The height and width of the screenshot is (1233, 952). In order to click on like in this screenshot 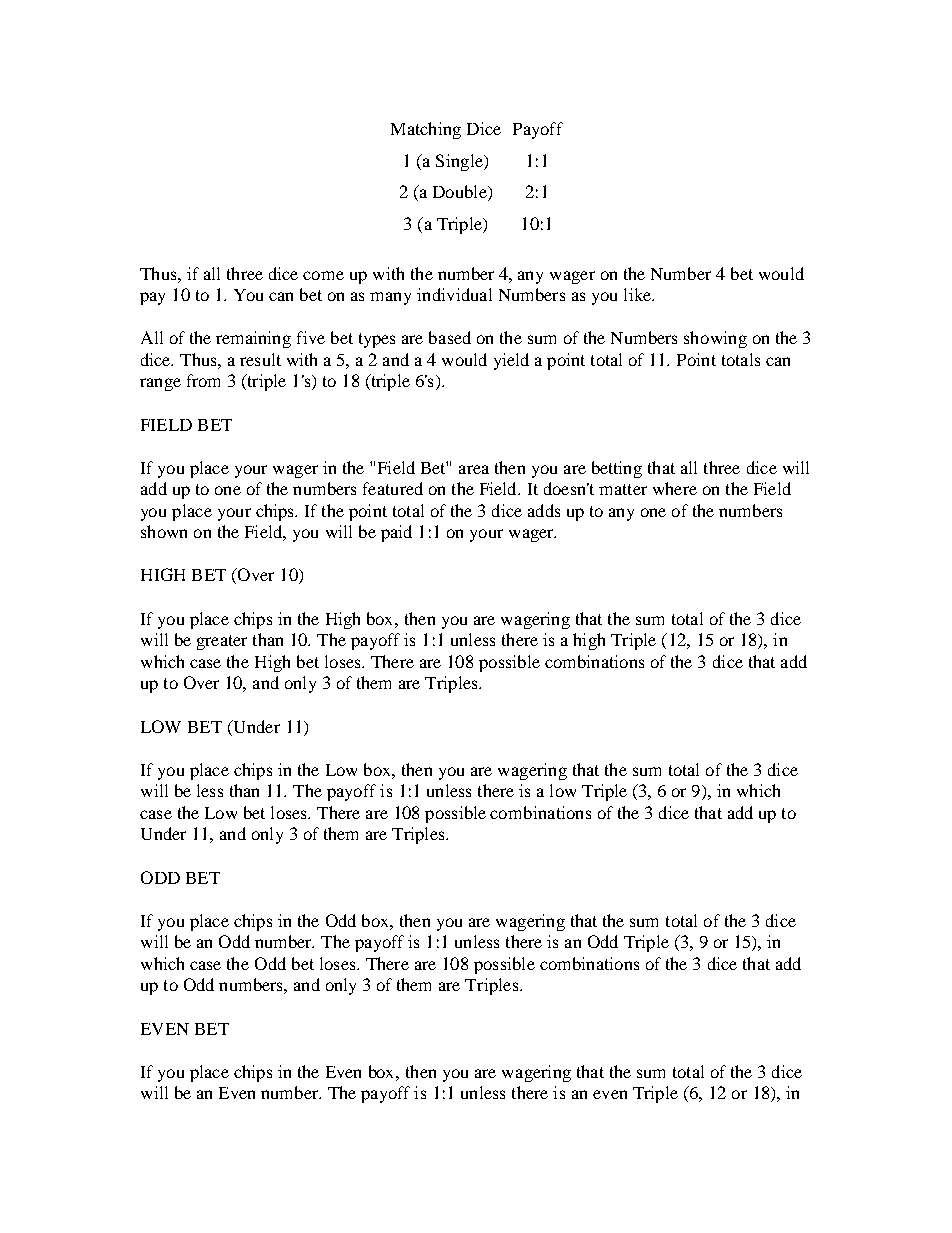, I will do `click(639, 294)`.
